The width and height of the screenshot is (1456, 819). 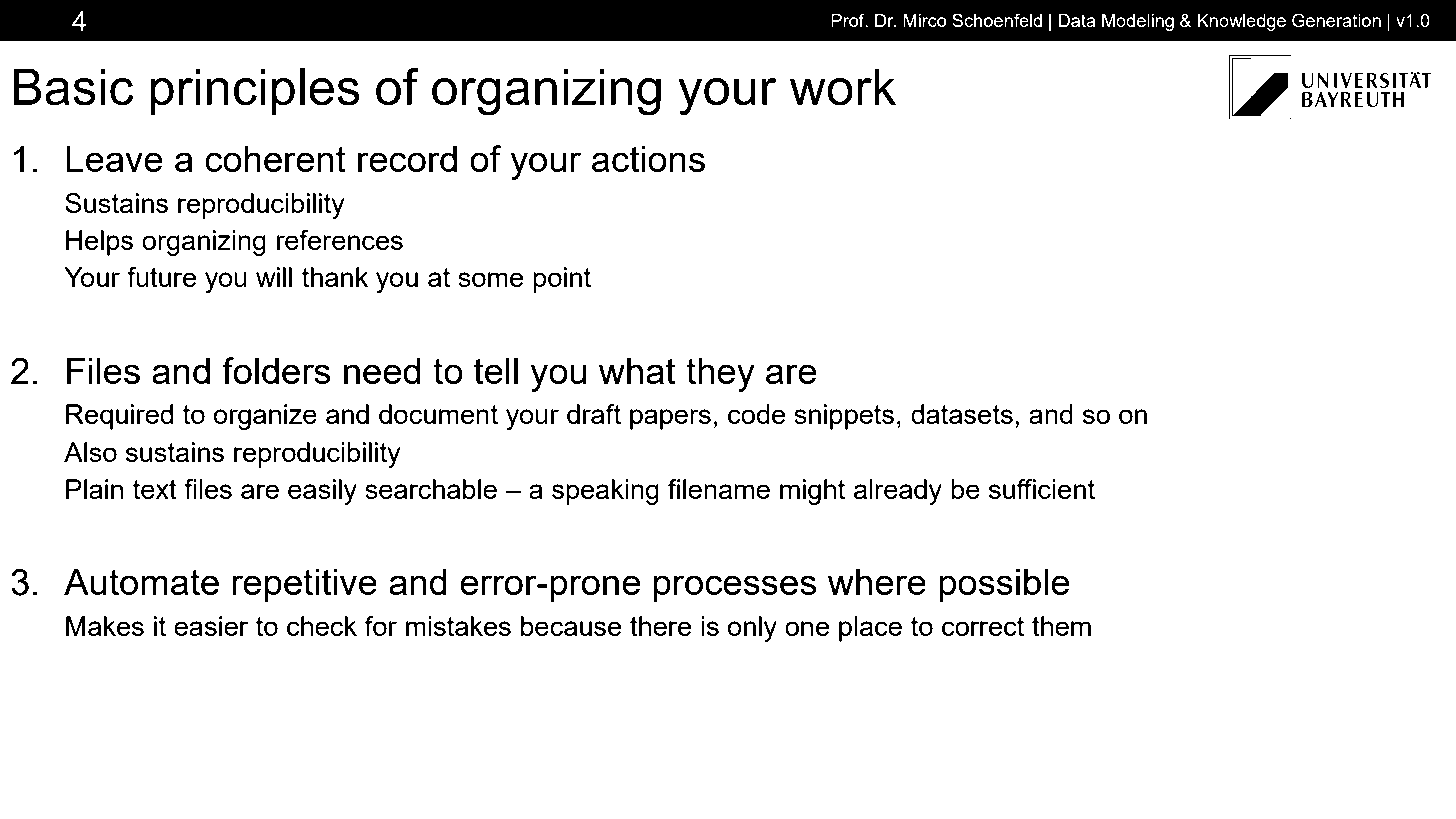 What do you see at coordinates (720, 375) in the screenshot?
I see `they` at bounding box center [720, 375].
